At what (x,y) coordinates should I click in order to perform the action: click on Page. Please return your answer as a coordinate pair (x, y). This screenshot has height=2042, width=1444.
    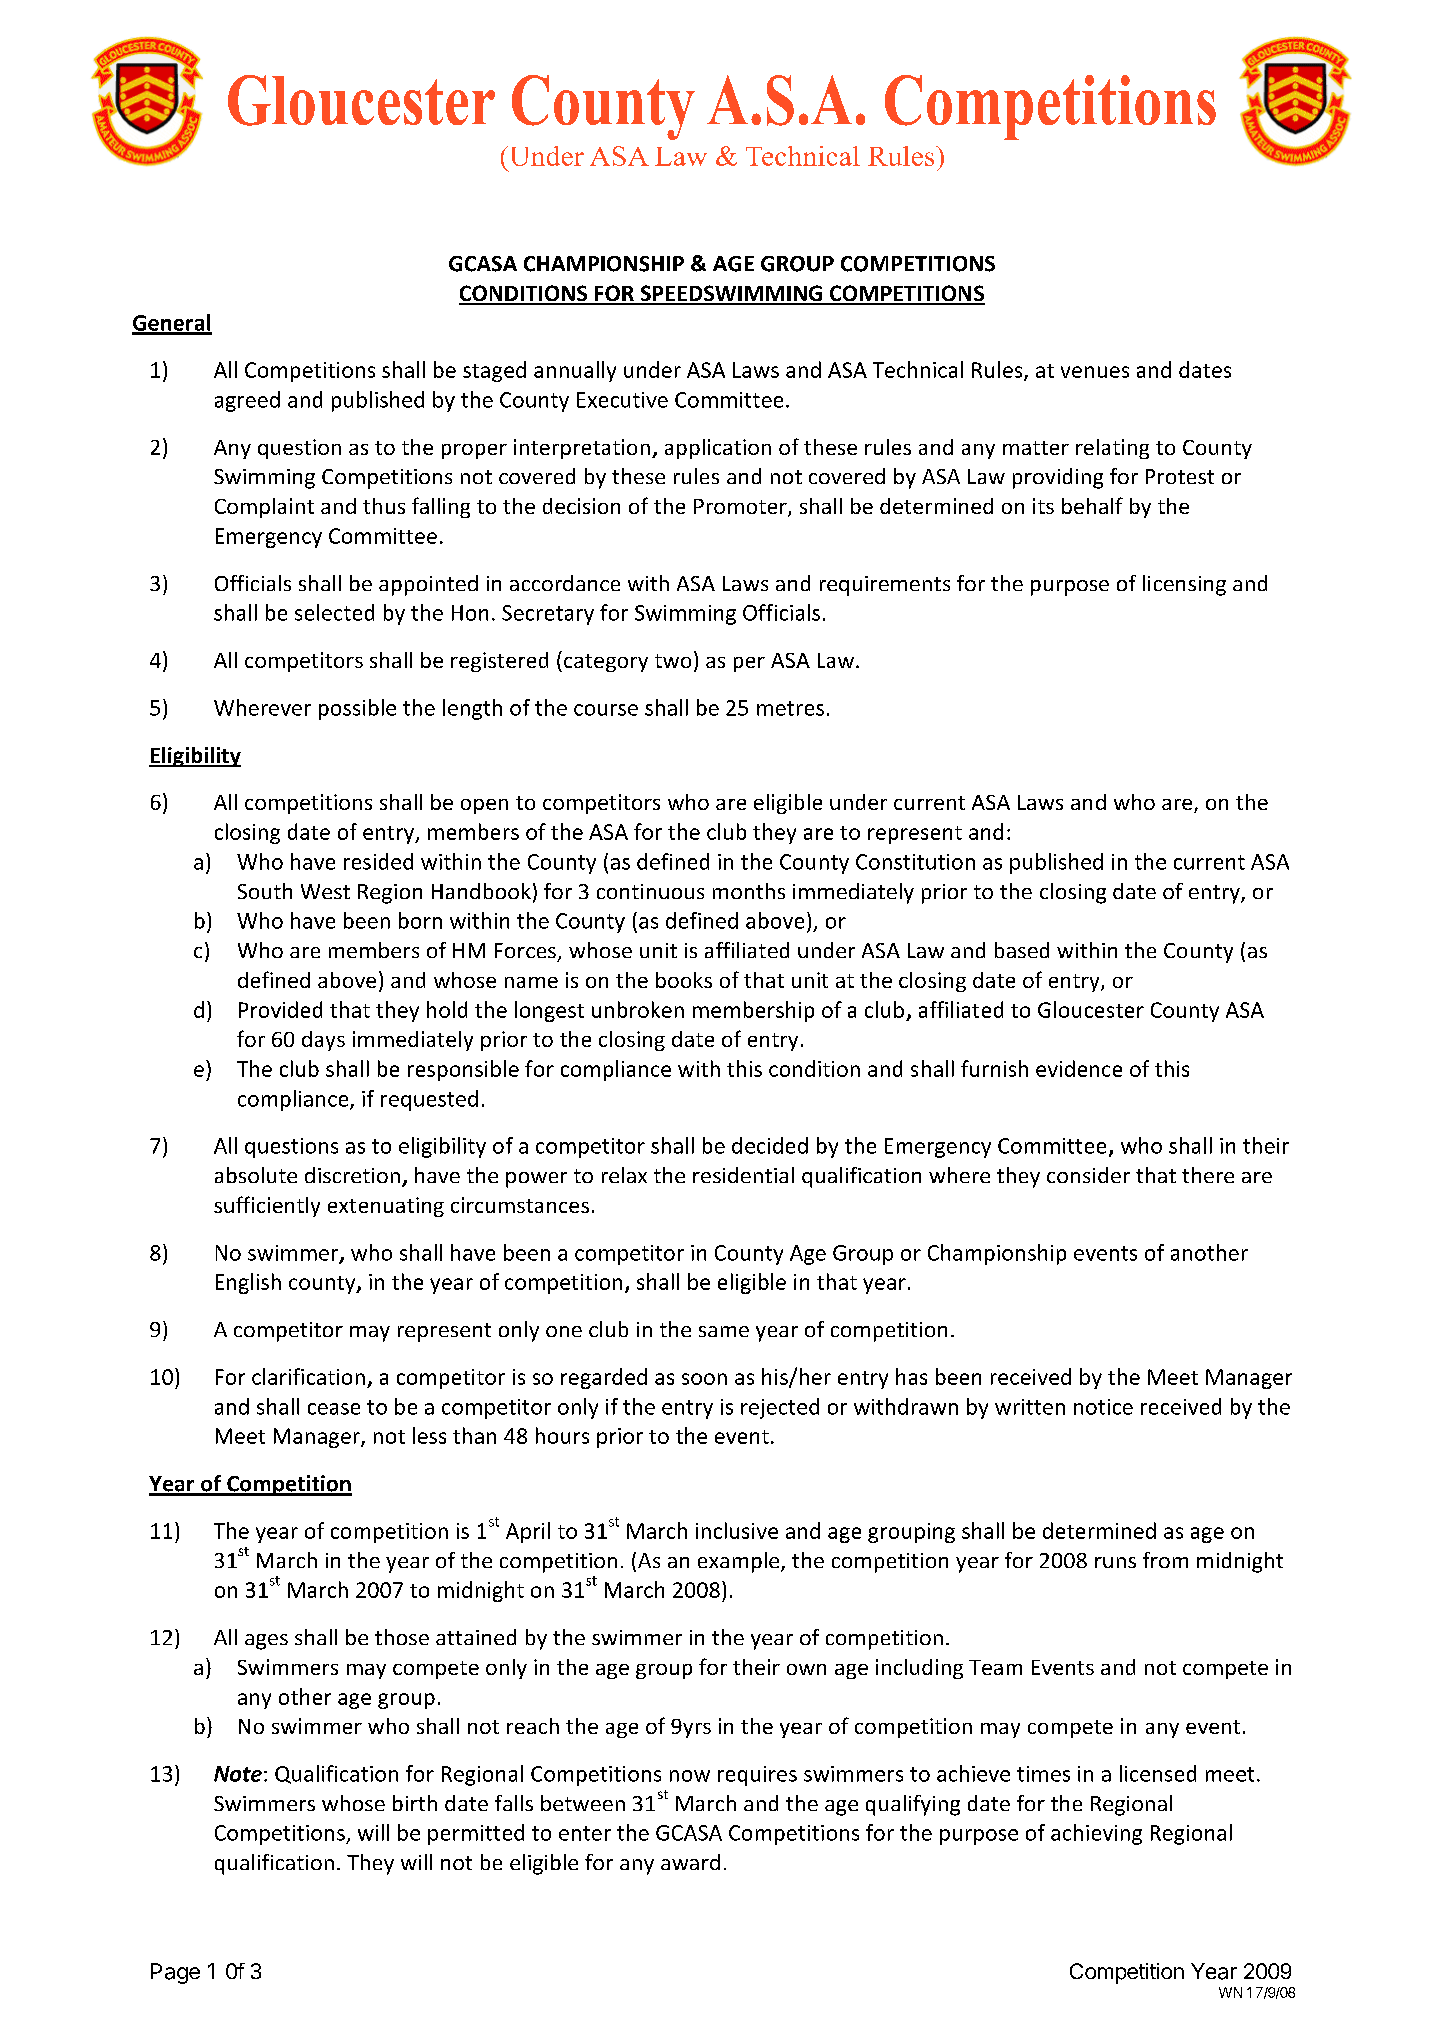
    Looking at the image, I should click on (175, 1973).
